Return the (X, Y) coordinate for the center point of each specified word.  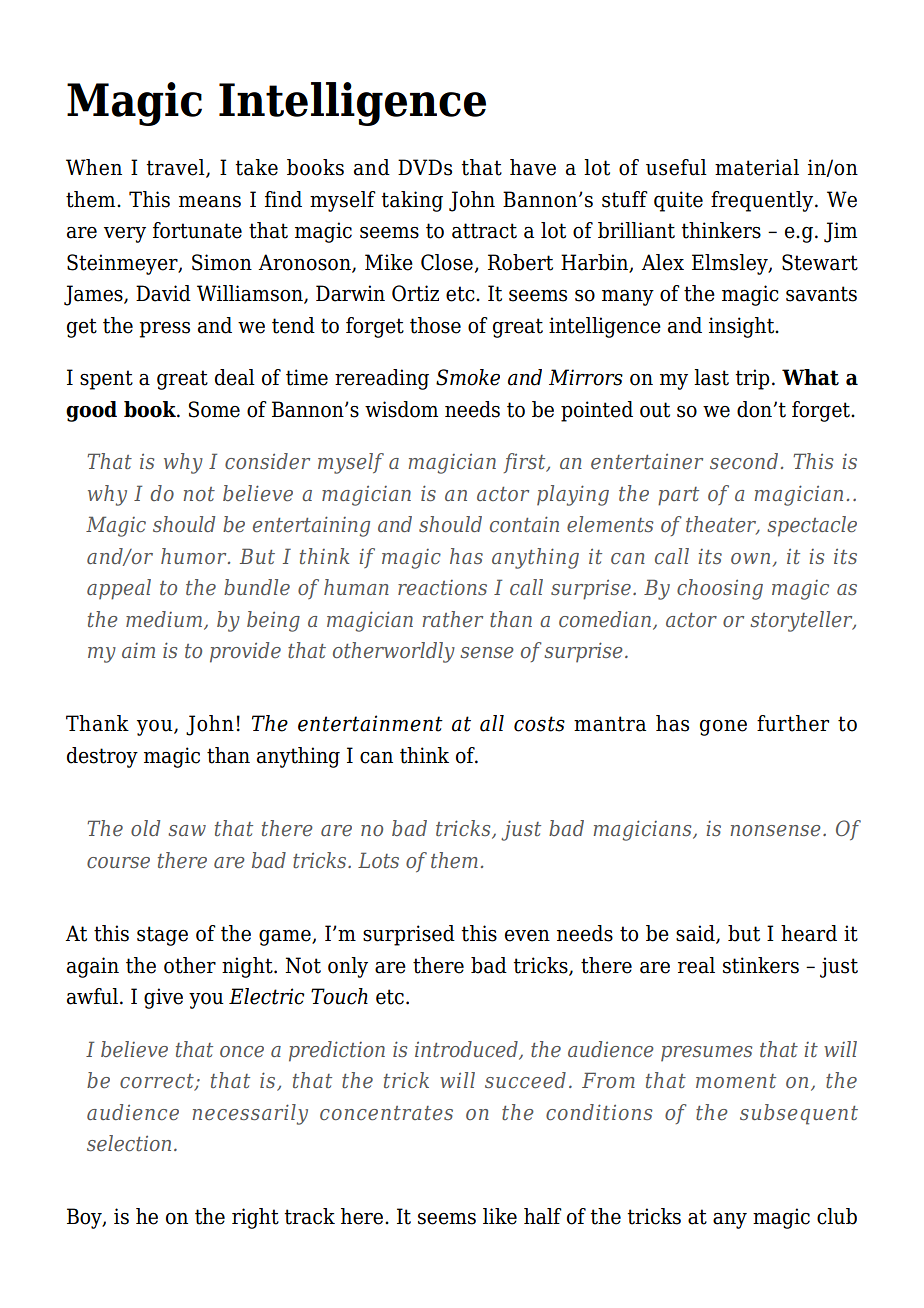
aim (138, 650)
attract (484, 231)
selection (129, 1143)
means (210, 202)
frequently (763, 201)
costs (539, 724)
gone (723, 728)
